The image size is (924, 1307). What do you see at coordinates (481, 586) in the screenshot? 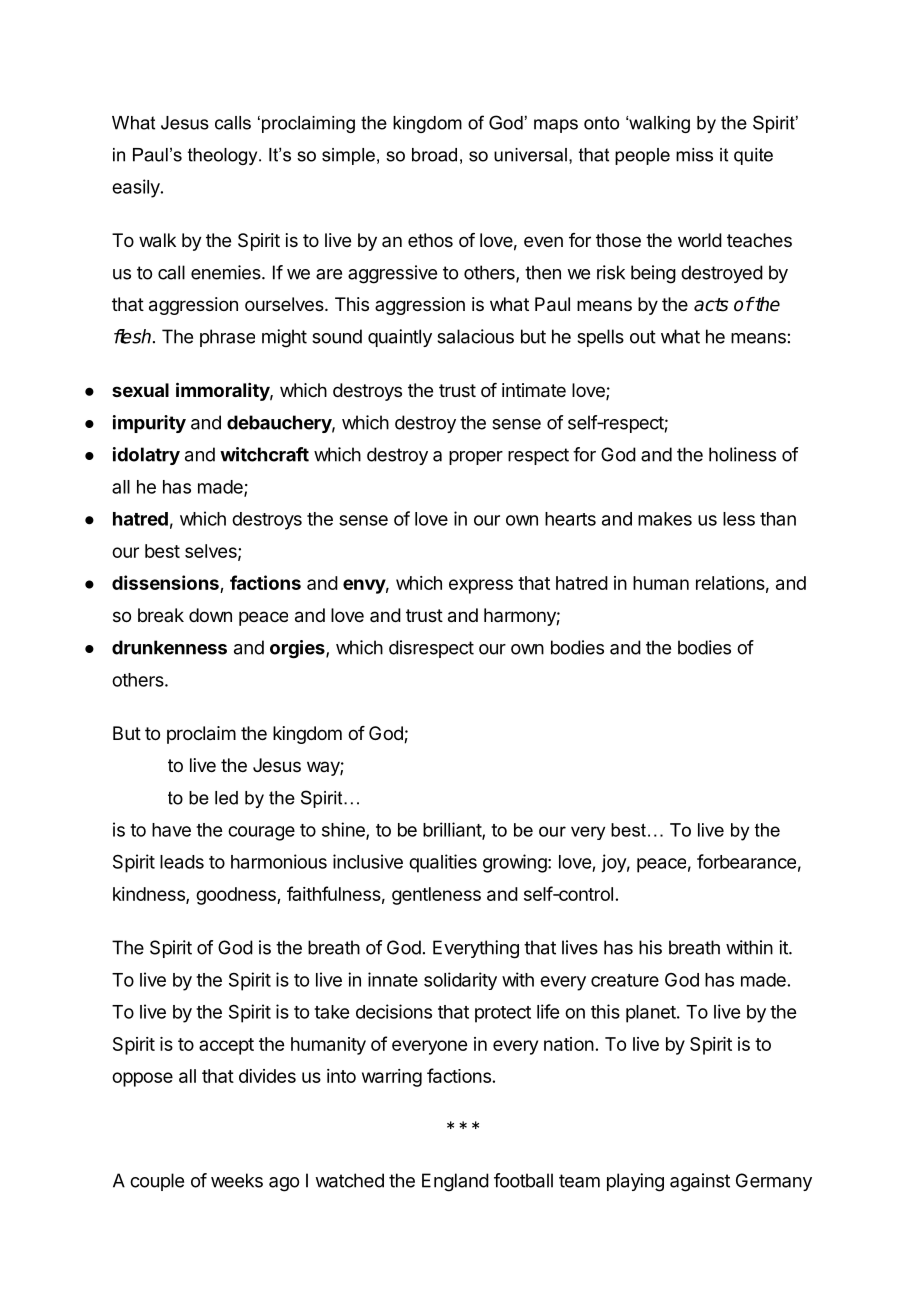
I see `express` at bounding box center [481, 586].
